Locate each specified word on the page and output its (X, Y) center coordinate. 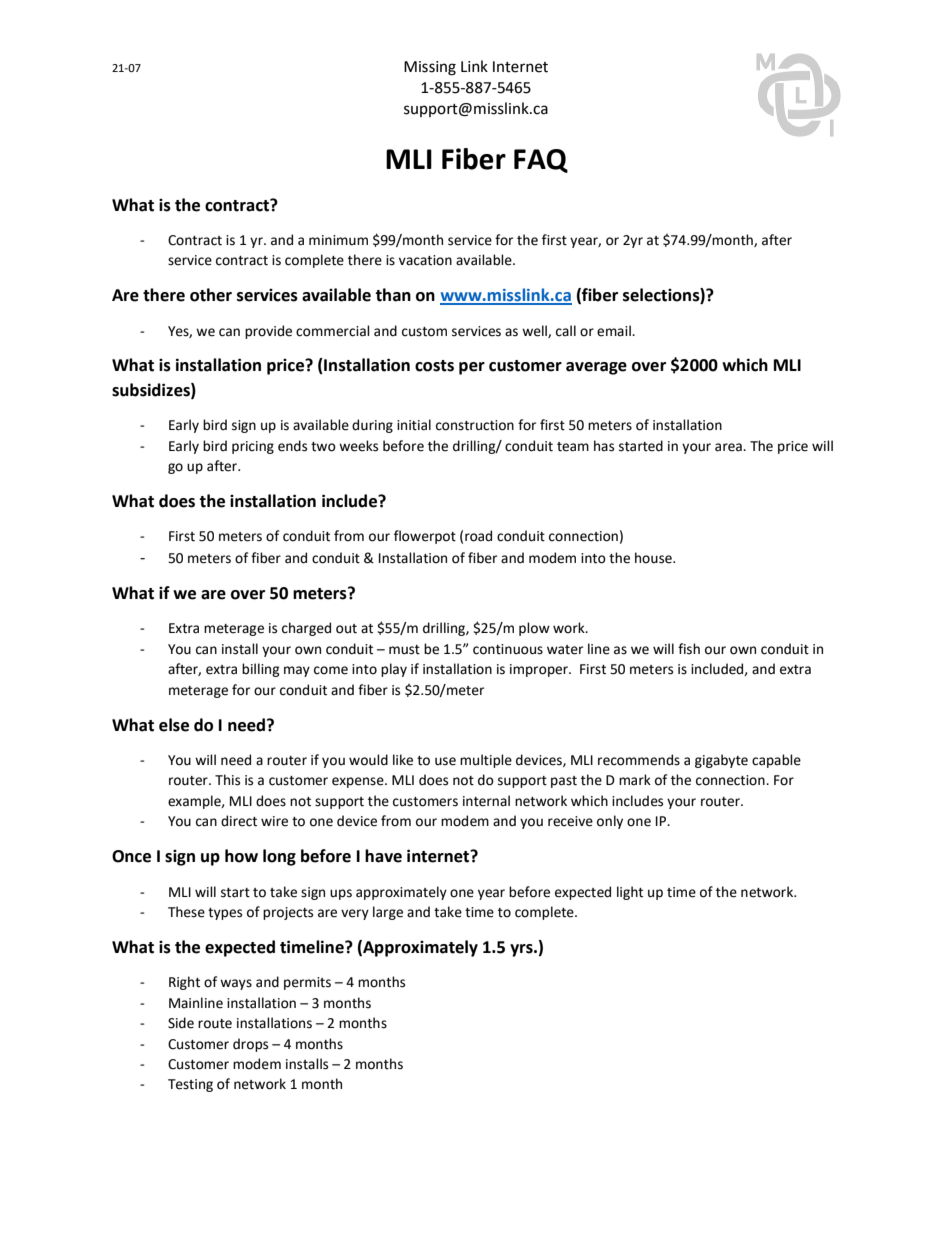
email (615, 331)
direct (239, 821)
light (630, 893)
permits (307, 983)
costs (434, 366)
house (654, 558)
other (211, 295)
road (478, 536)
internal (486, 801)
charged (306, 629)
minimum (338, 240)
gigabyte (721, 761)
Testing (190, 1085)
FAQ (541, 161)
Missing (430, 68)
